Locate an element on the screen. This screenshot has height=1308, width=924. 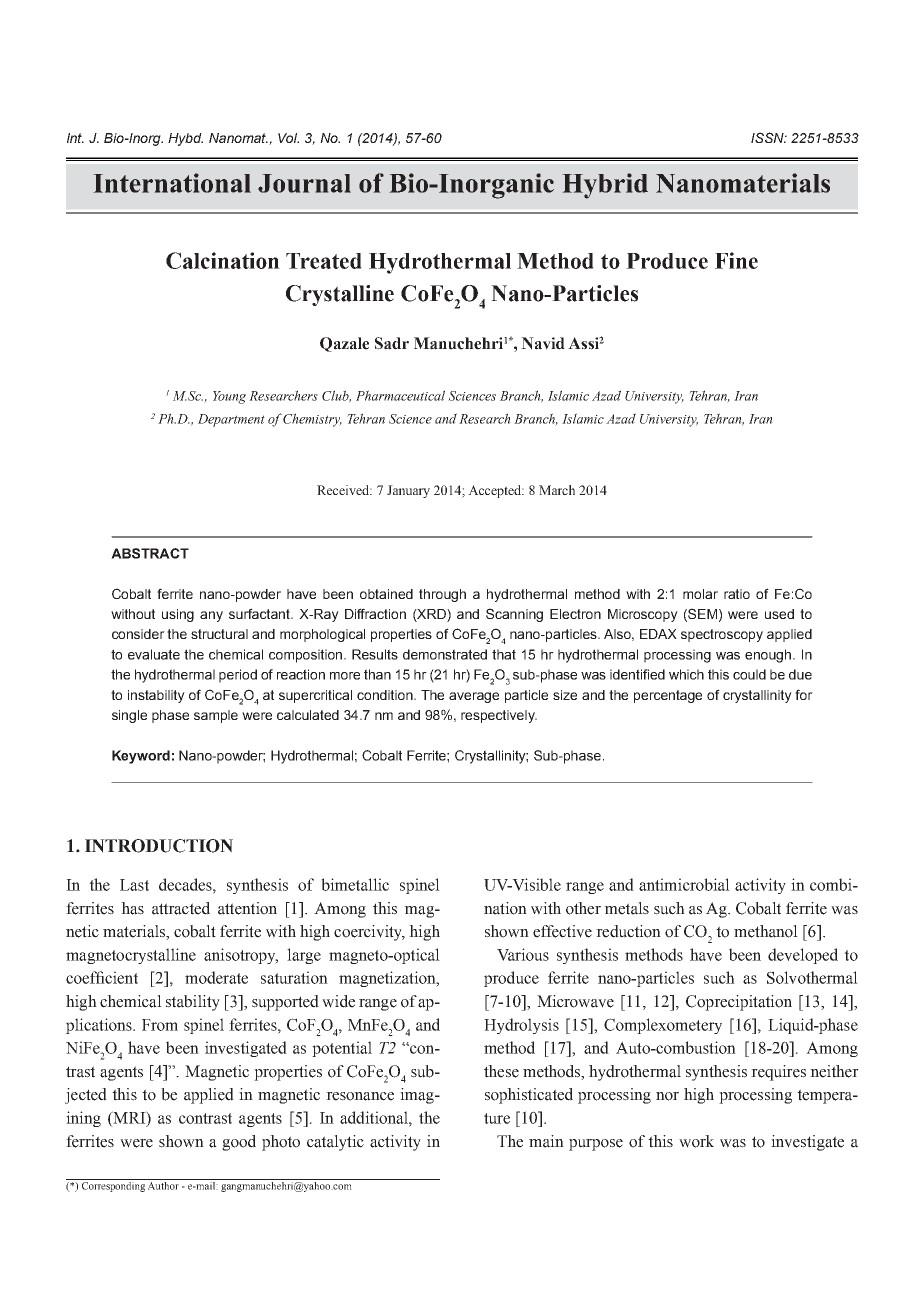
main is located at coordinates (546, 1141).
